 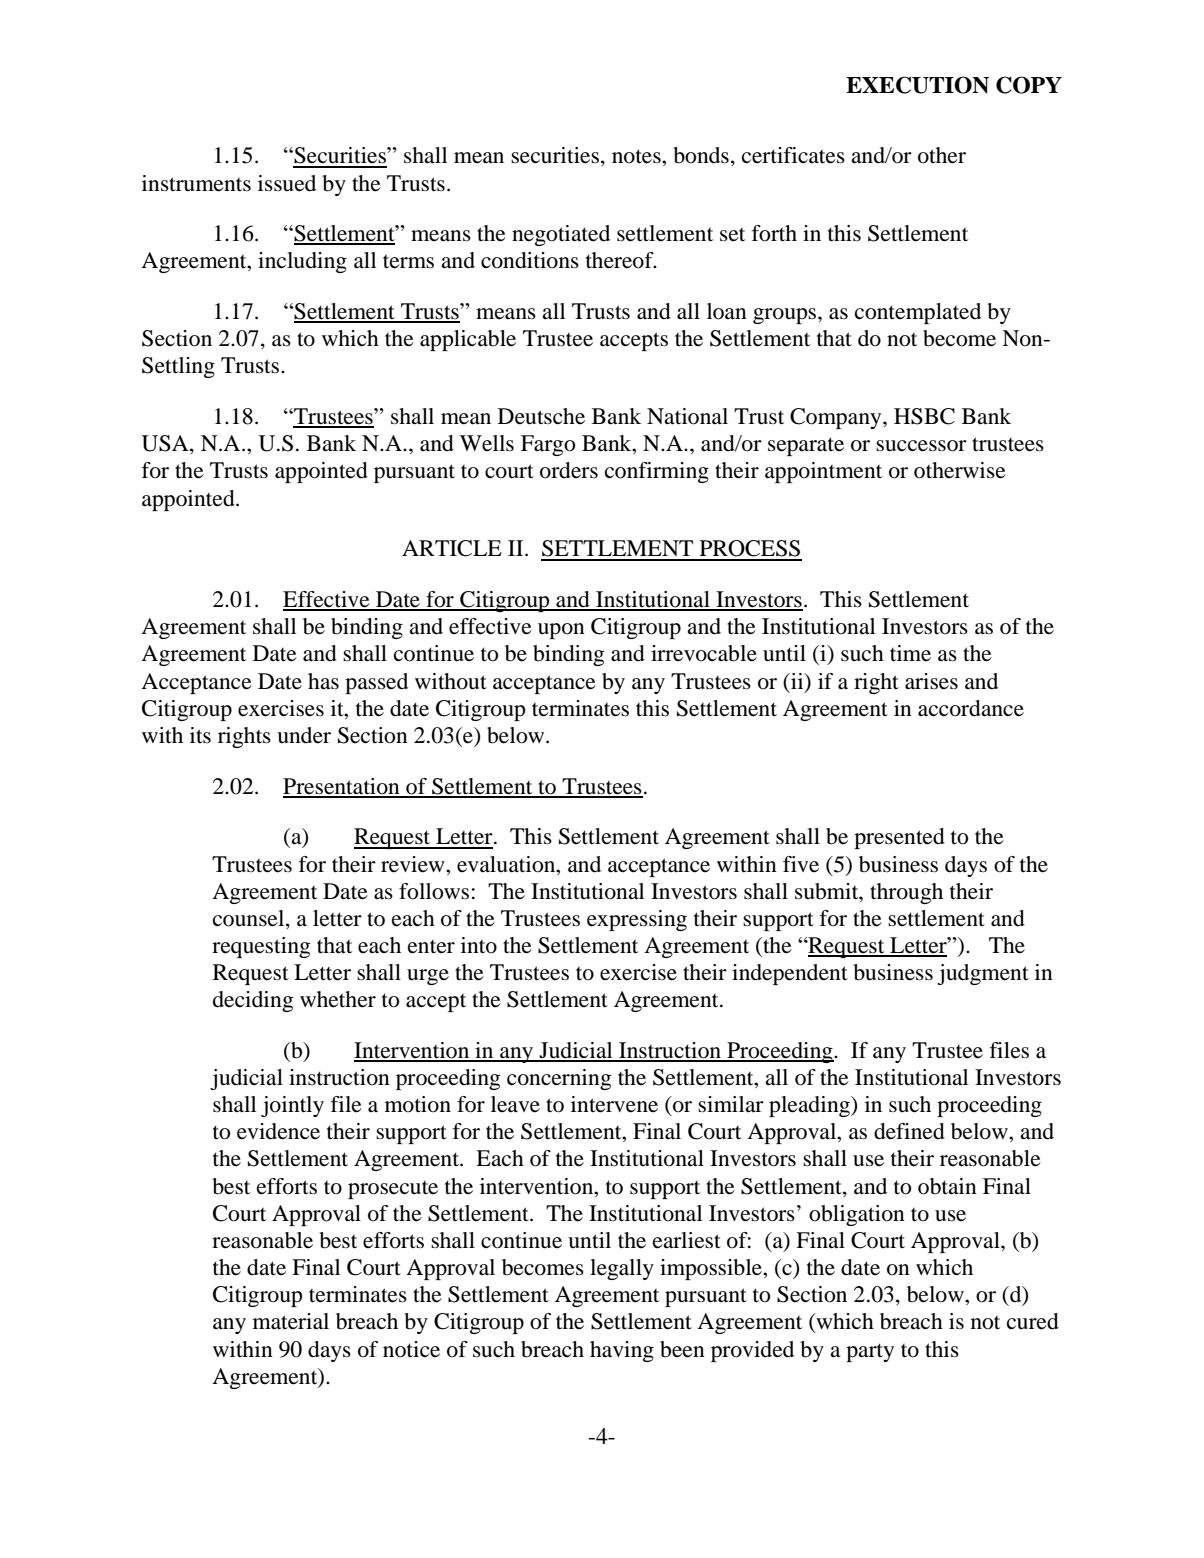 What do you see at coordinates (569, 470) in the document?
I see `orders` at bounding box center [569, 470].
